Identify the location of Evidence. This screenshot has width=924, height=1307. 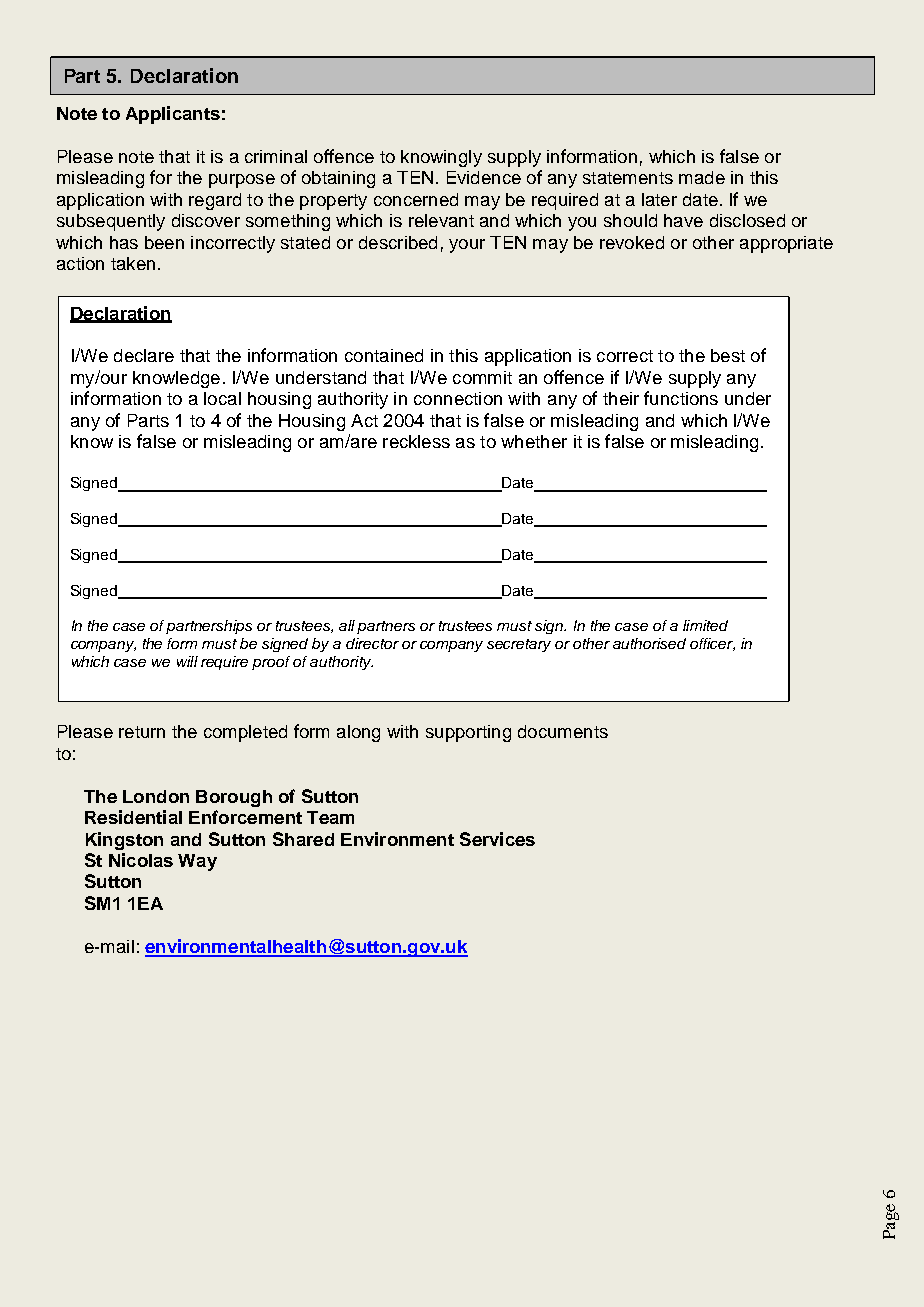
(484, 177).
